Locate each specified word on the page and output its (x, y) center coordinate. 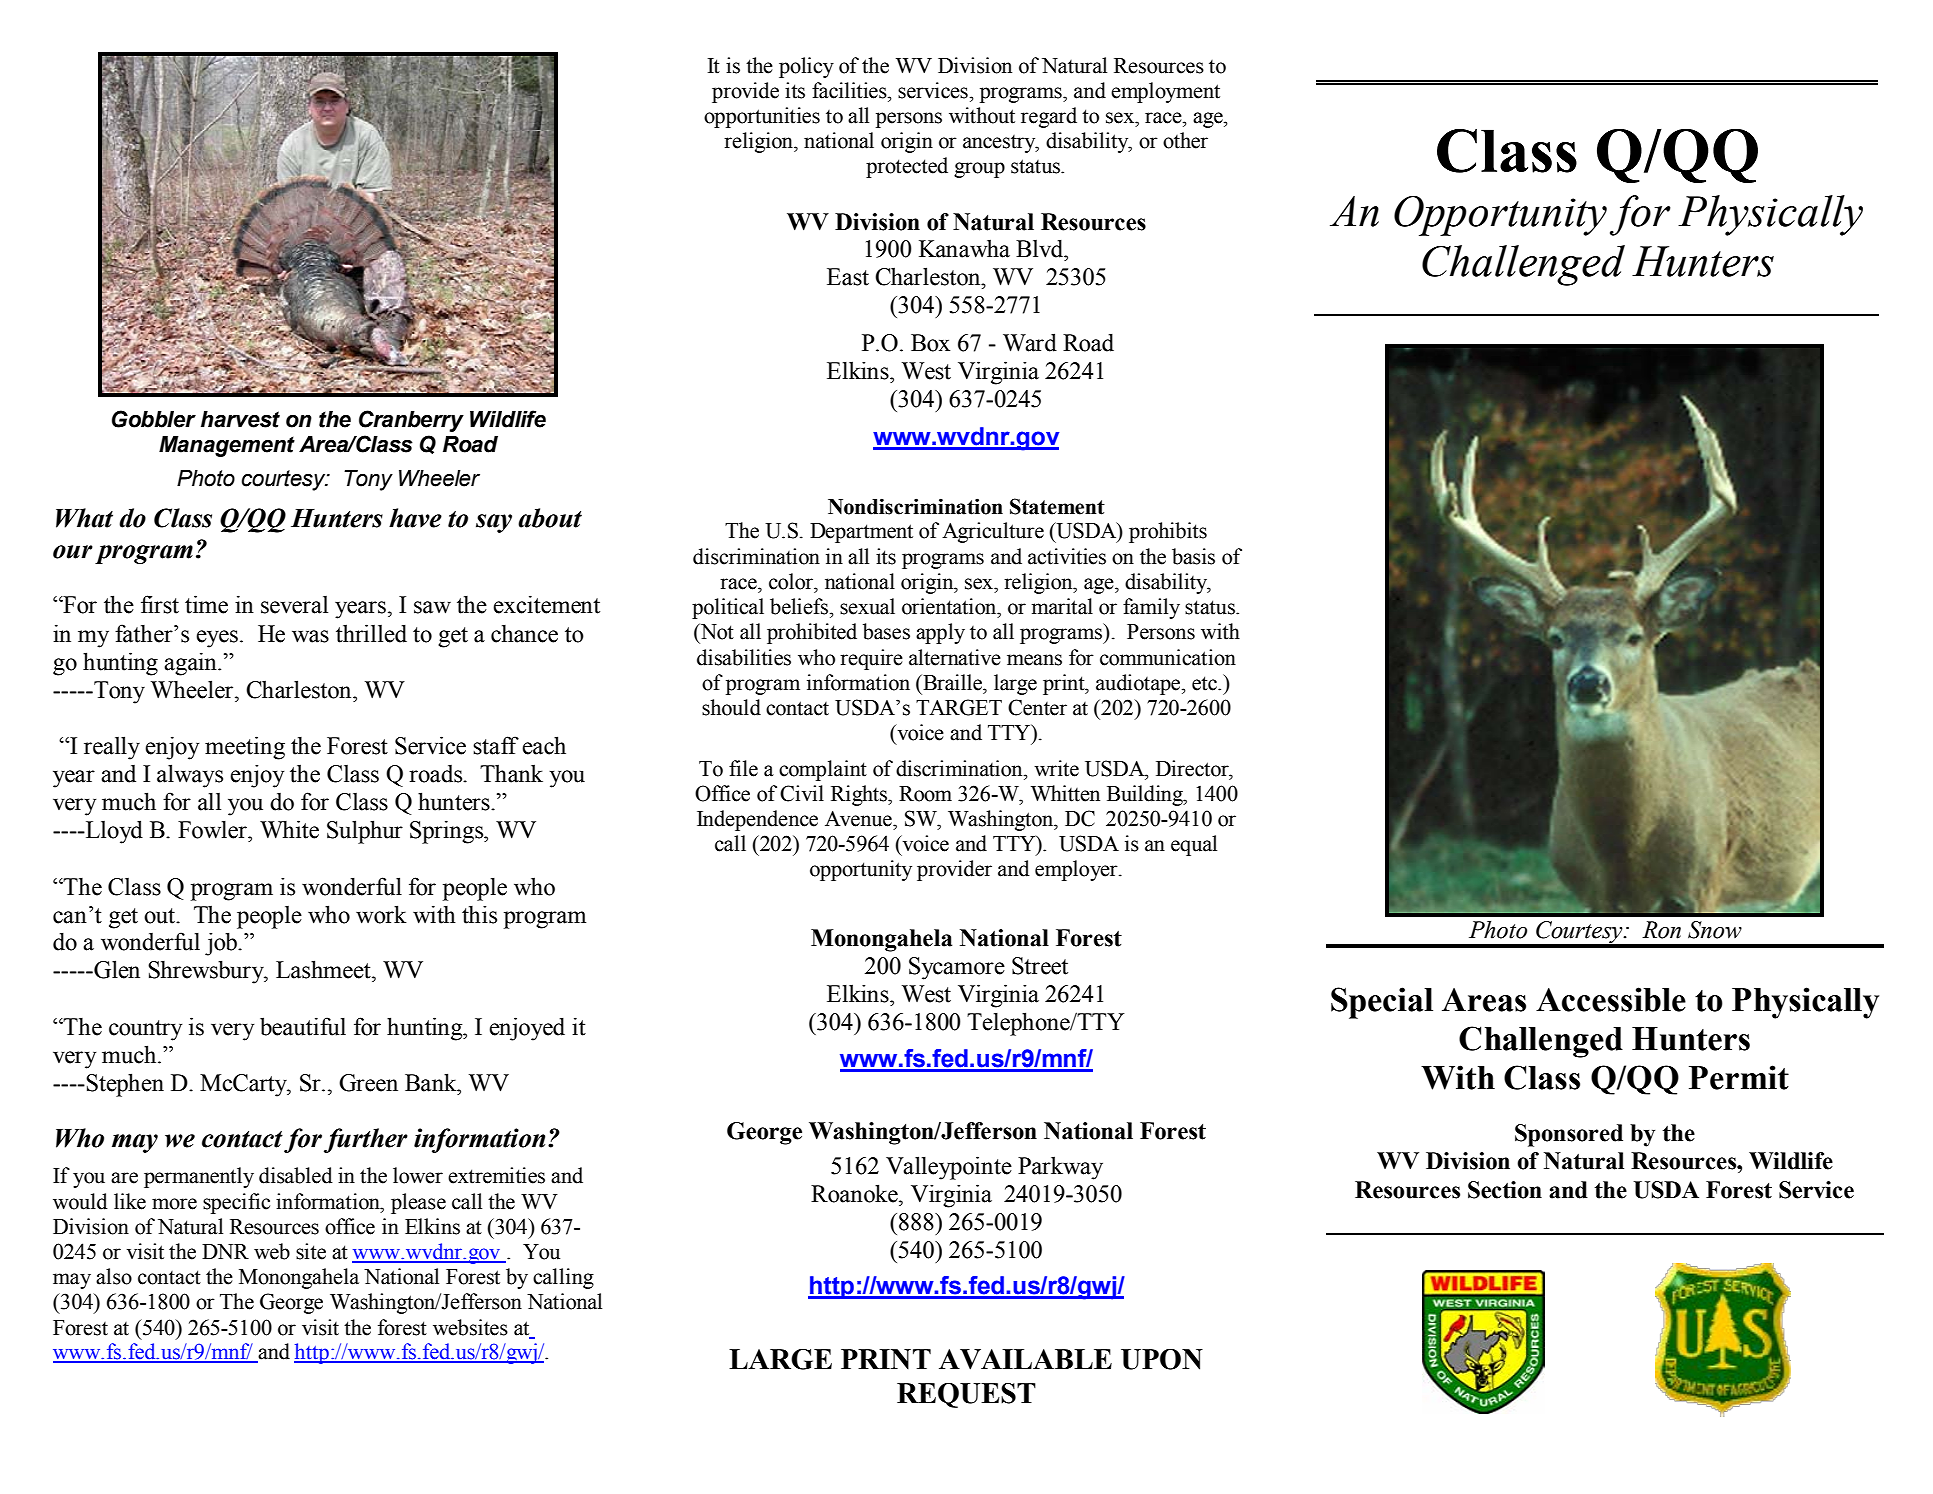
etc (1205, 683)
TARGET (959, 707)
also (114, 1276)
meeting (245, 748)
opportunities (762, 117)
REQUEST (966, 1395)
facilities (850, 90)
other (1185, 140)
